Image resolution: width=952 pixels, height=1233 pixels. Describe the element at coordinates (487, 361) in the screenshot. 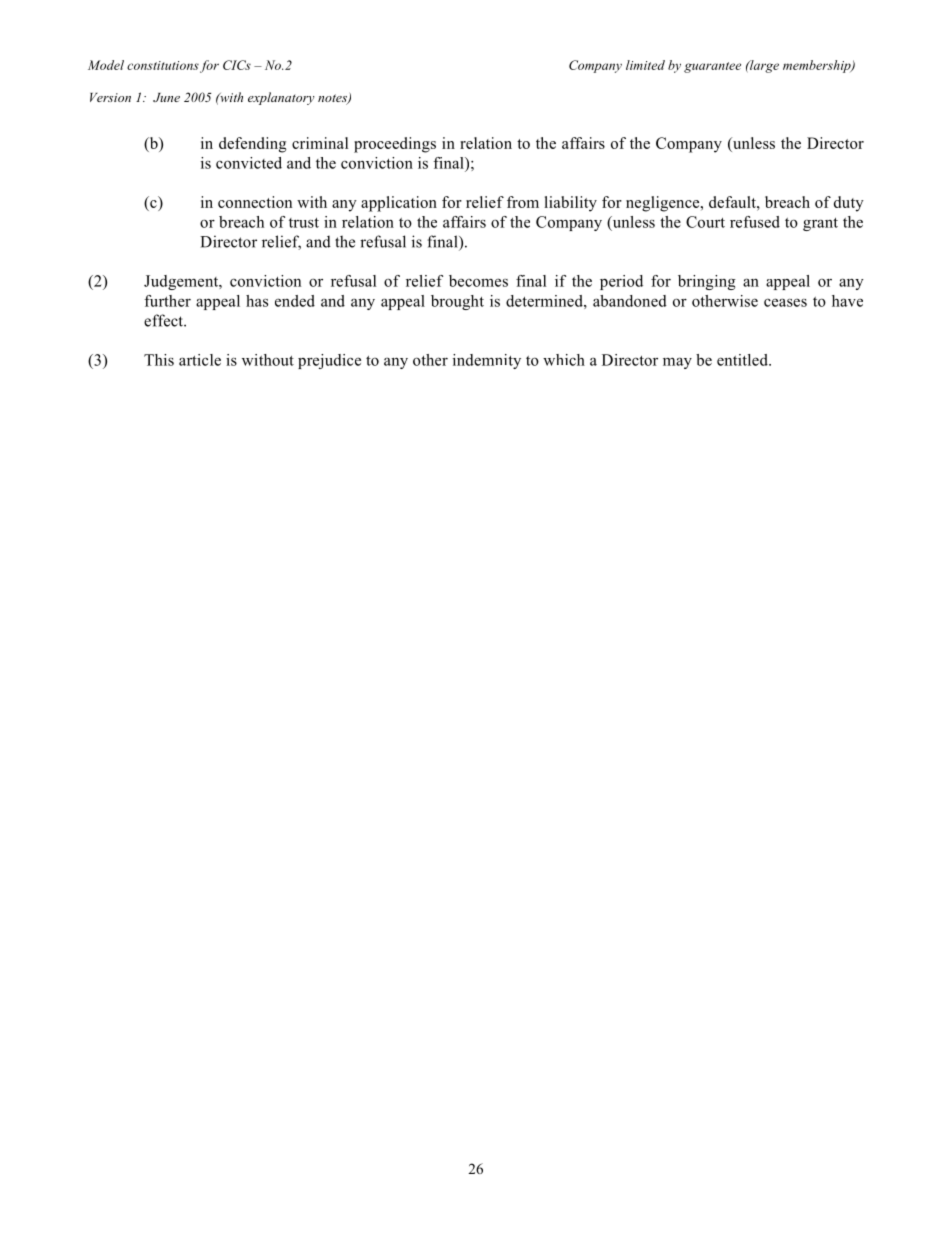

I see `indemnity` at that location.
